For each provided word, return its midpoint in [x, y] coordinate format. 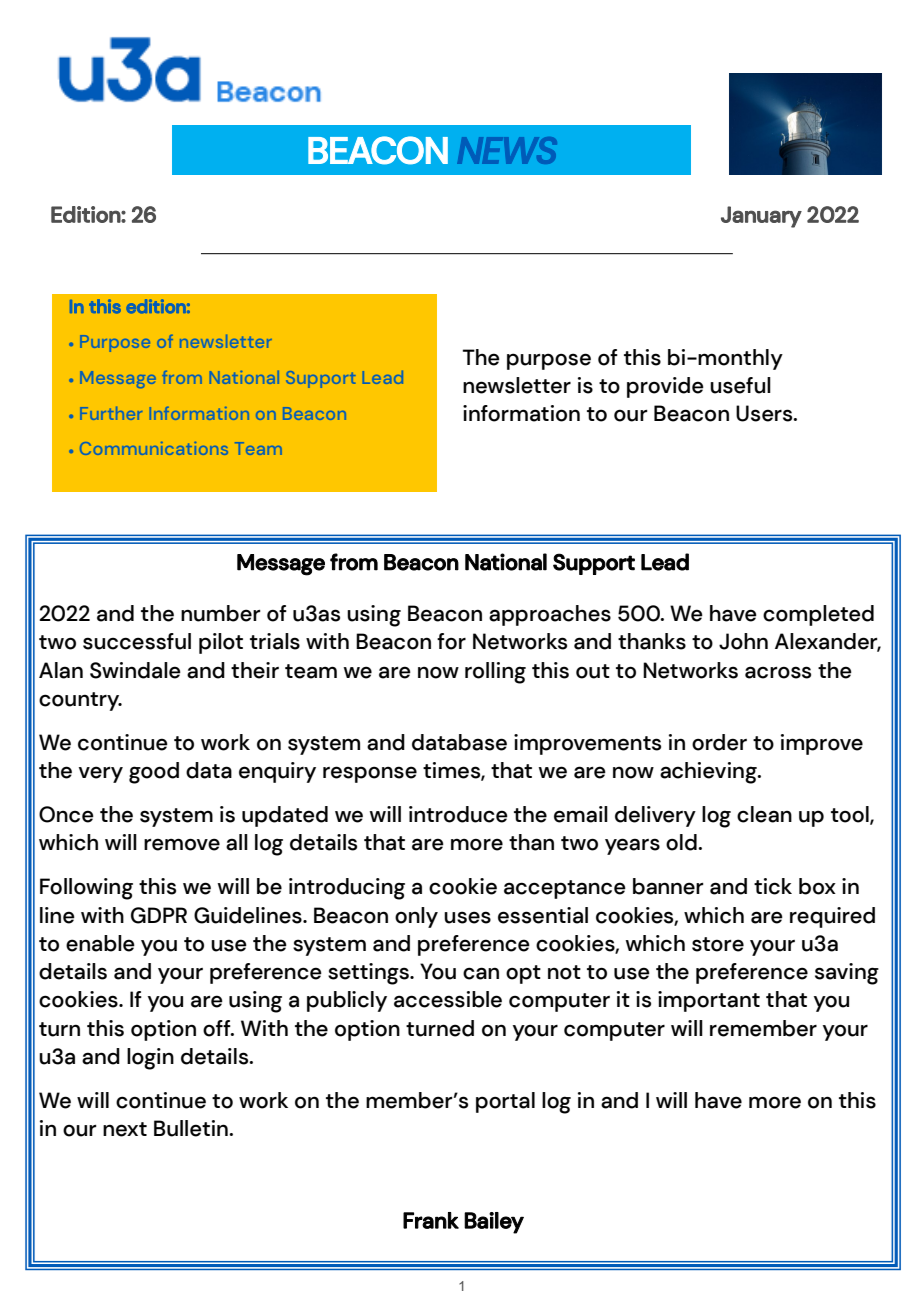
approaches [550, 615]
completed [818, 615]
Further [111, 413]
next [125, 1129]
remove [182, 844]
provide [665, 387]
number [221, 613]
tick [773, 886]
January [761, 217]
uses [467, 917]
